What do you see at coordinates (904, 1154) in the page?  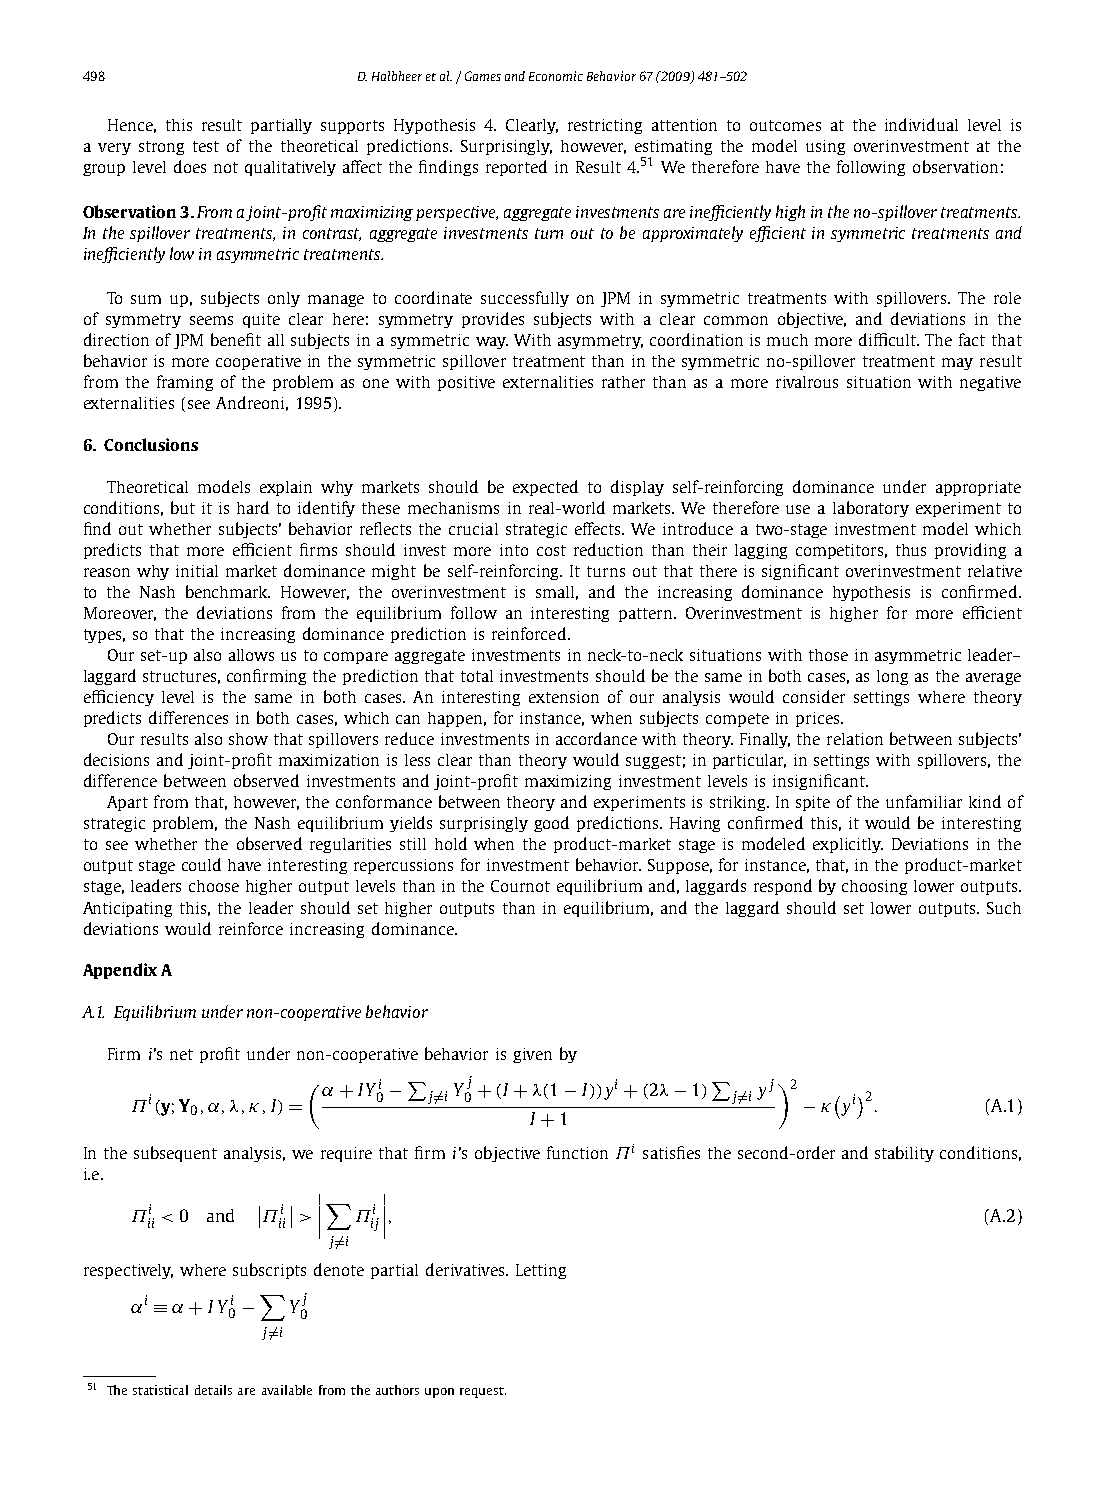 I see `stability` at bounding box center [904, 1154].
